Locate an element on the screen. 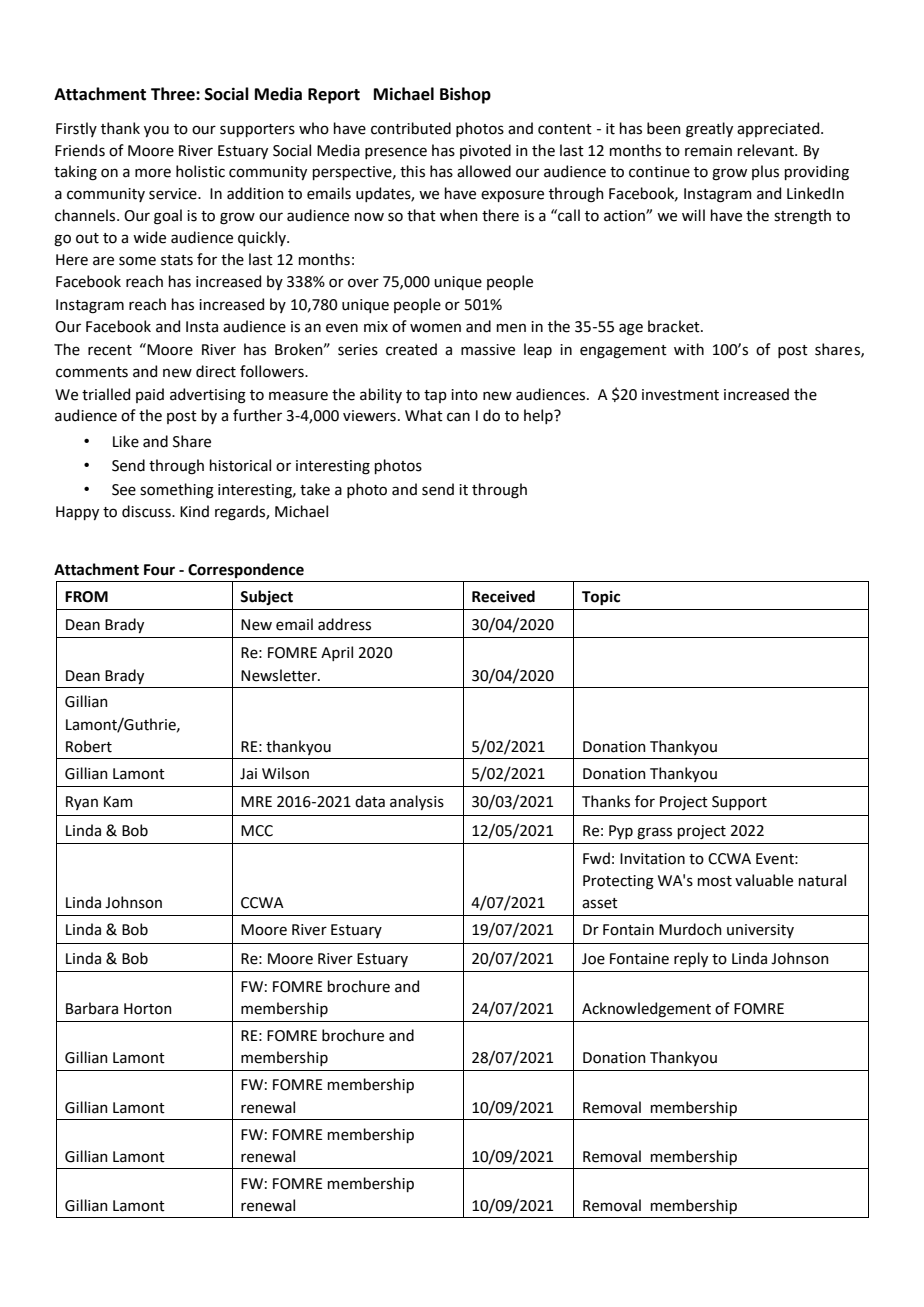  reply is located at coordinates (691, 959).
